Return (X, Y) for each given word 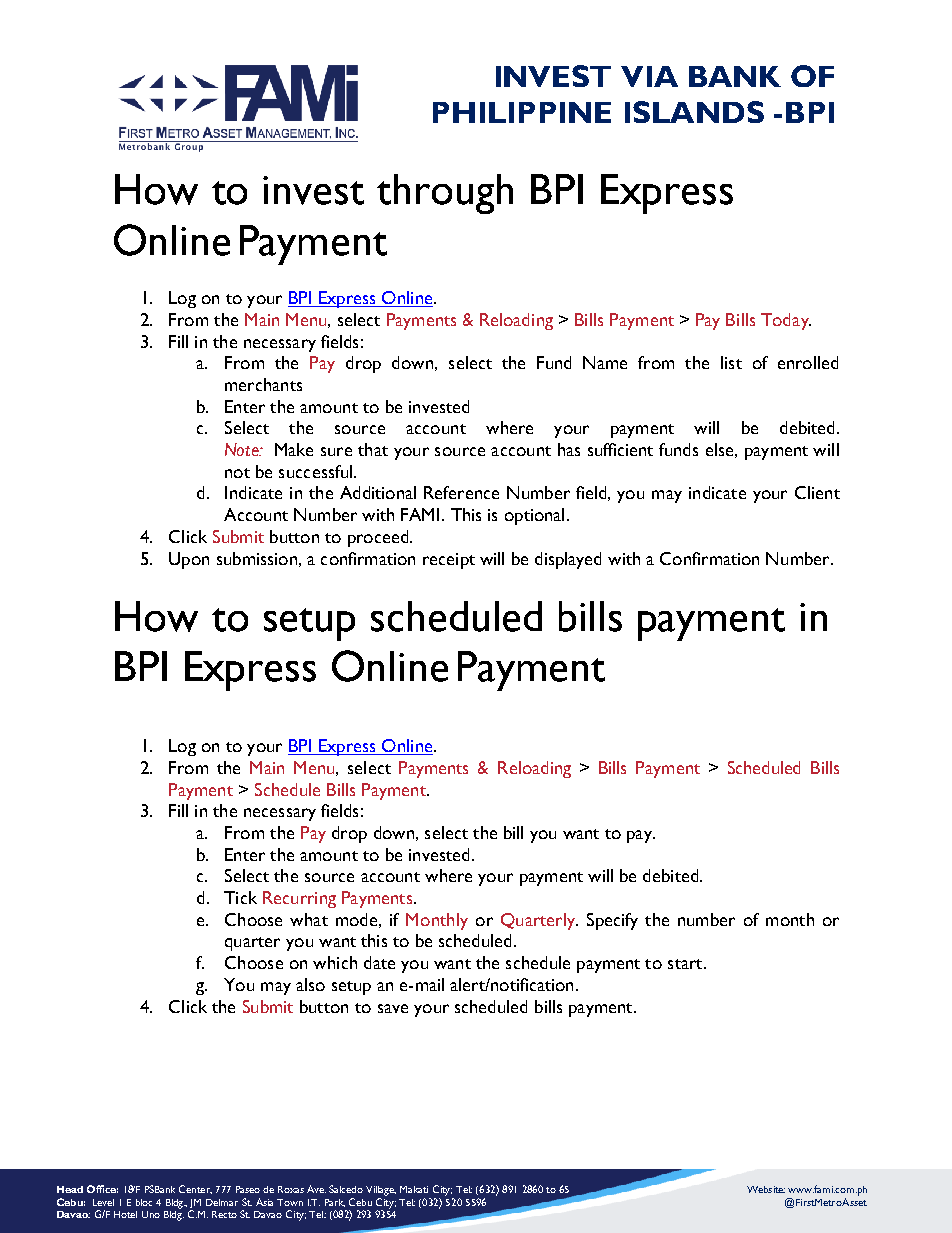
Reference (461, 492)
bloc (144, 1202)
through (445, 194)
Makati (414, 1189)
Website (766, 1189)
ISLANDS (694, 112)
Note (243, 449)
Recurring (299, 899)
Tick (240, 897)
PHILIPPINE (522, 112)
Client (817, 492)
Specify (612, 921)
